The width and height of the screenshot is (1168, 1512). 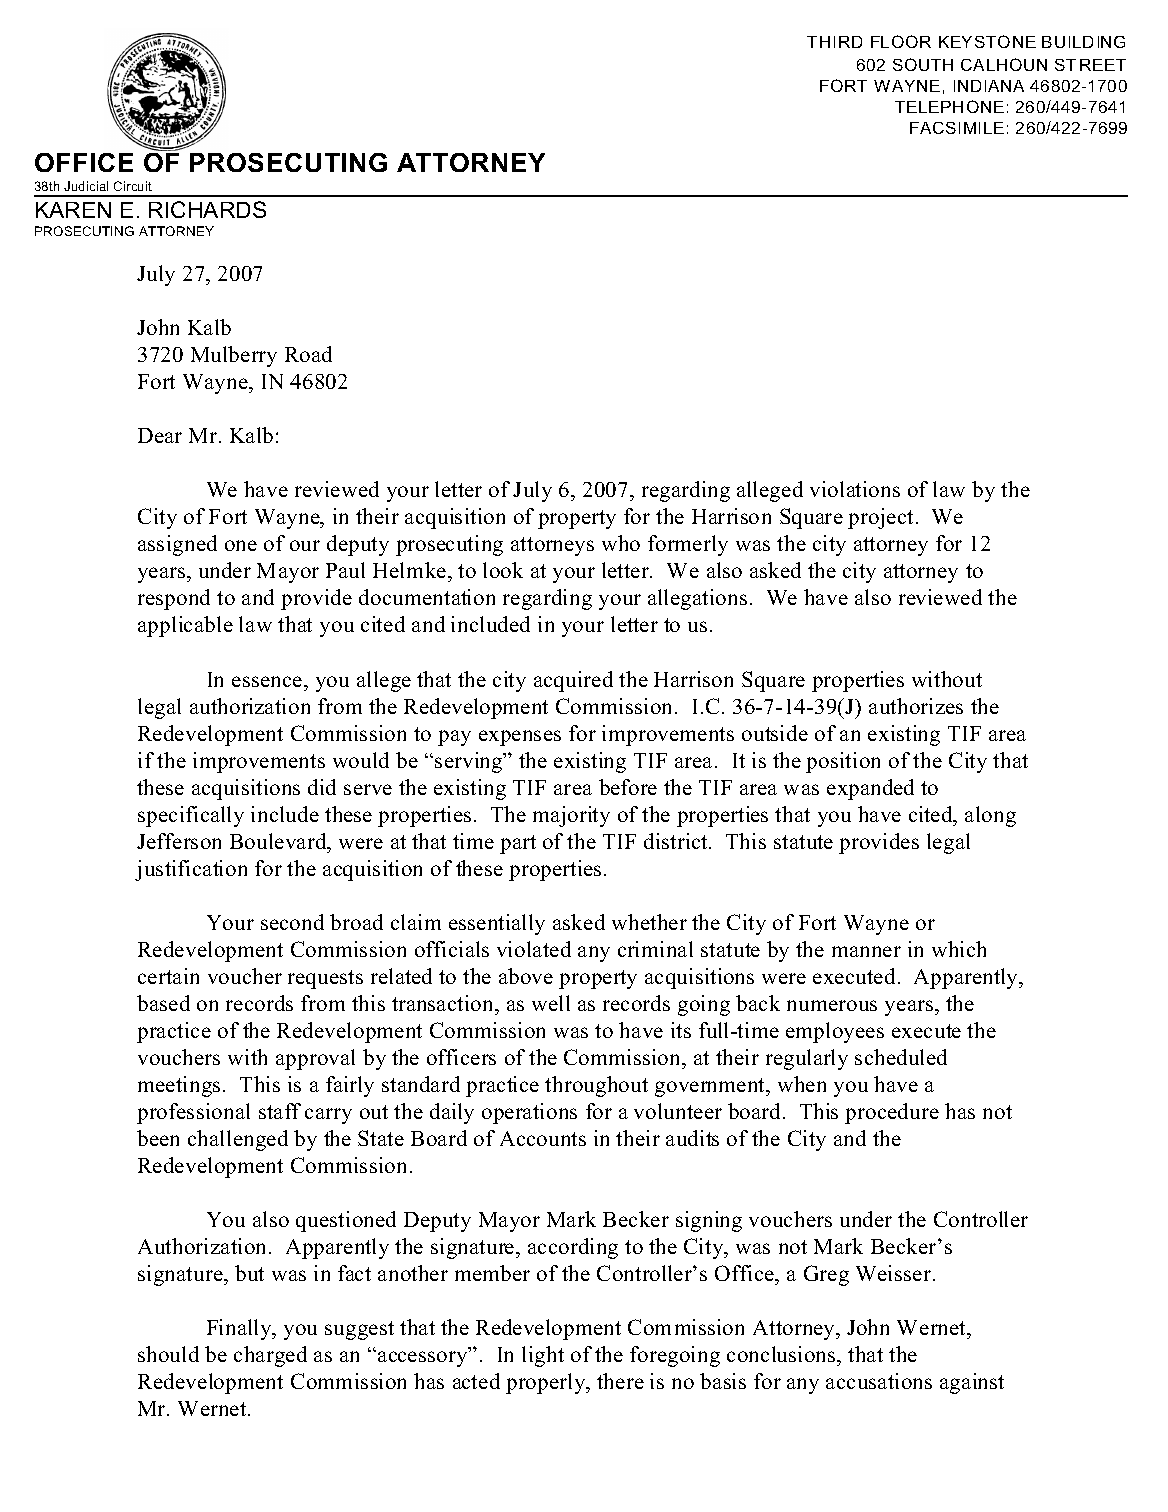 I want to click on who, so click(x=621, y=543).
